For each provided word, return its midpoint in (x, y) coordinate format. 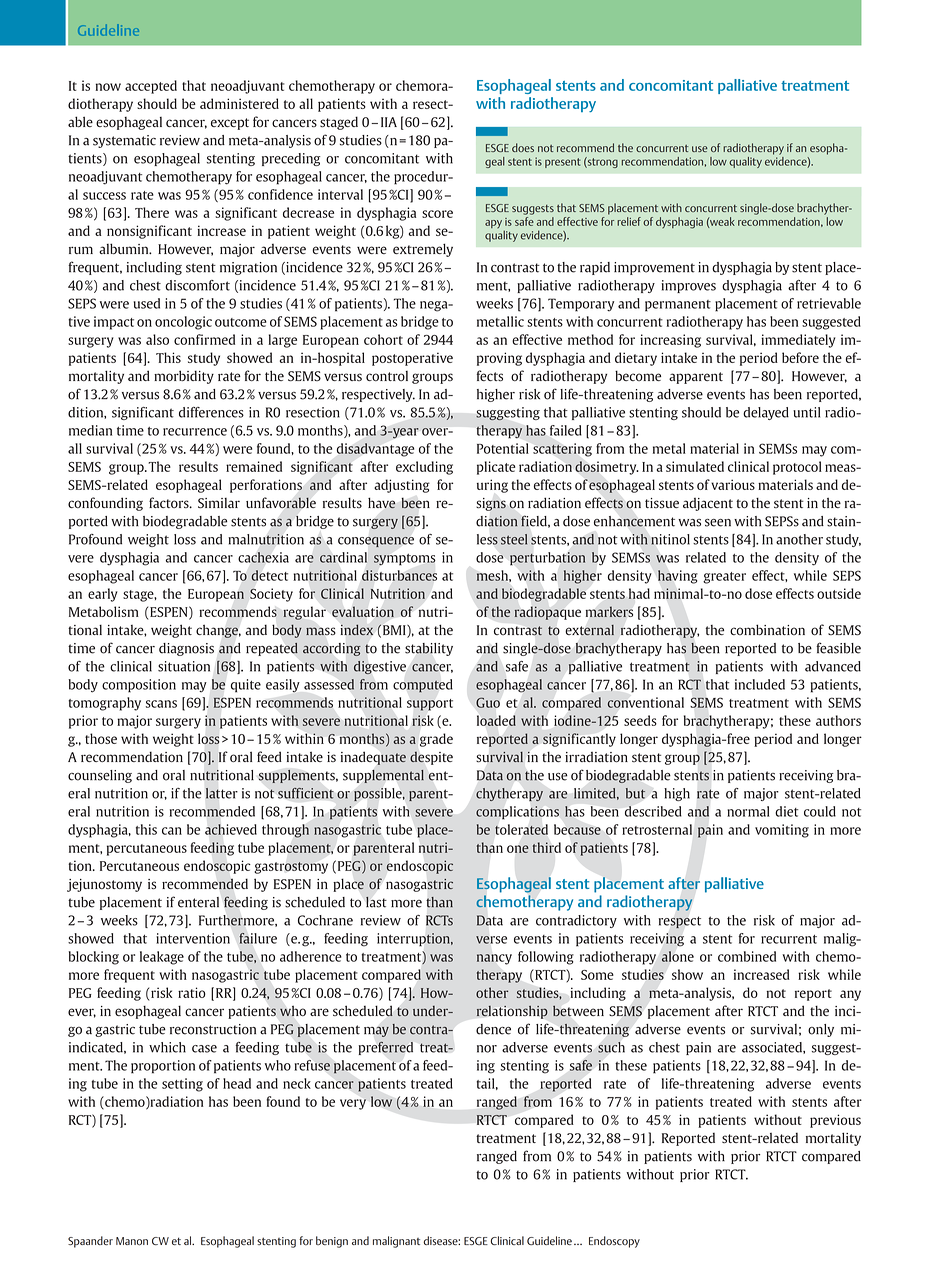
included (760, 684)
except (230, 124)
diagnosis (186, 649)
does (523, 147)
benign (332, 1242)
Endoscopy (614, 1242)
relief (629, 221)
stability (429, 649)
